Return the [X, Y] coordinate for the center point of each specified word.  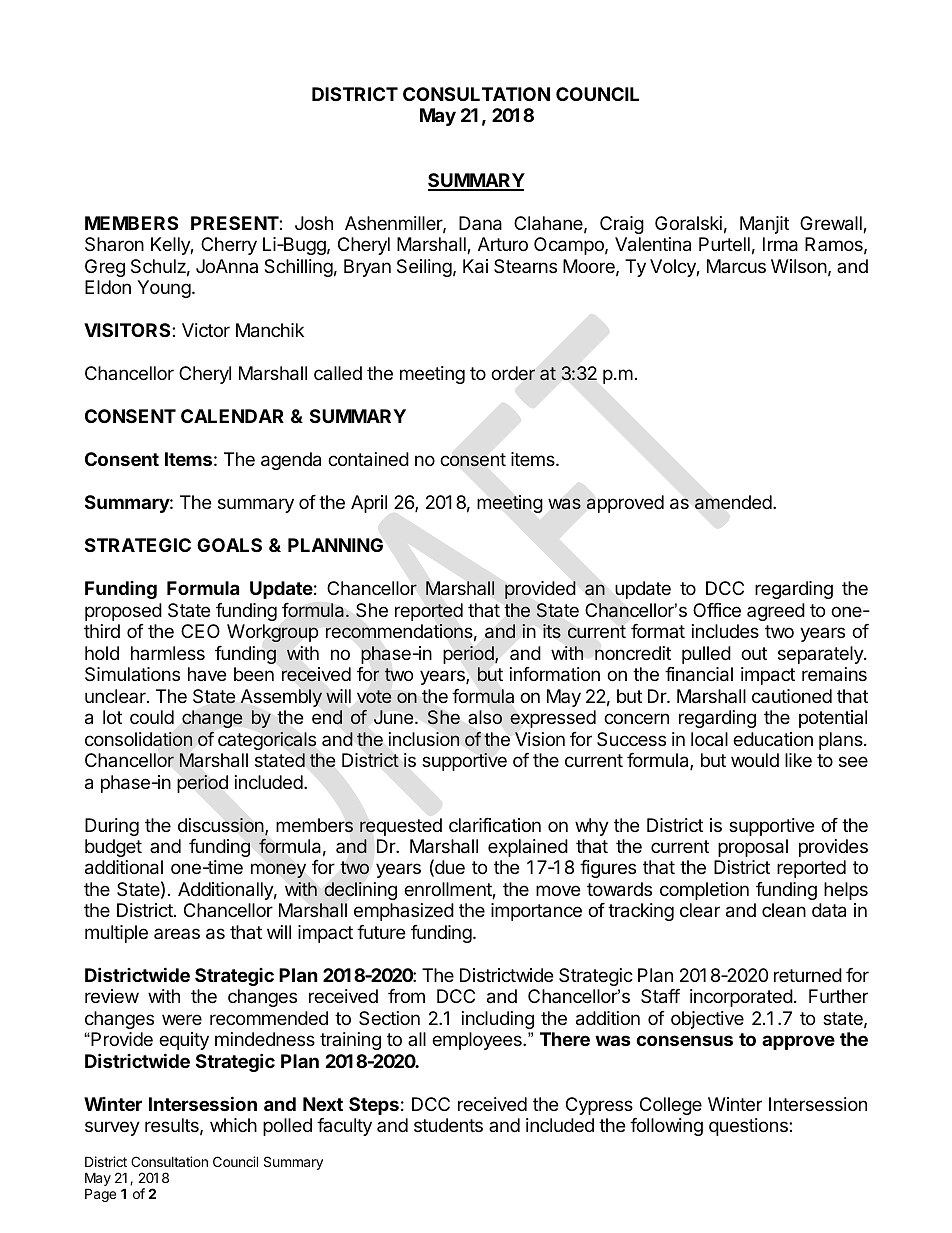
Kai [475, 266]
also [485, 717]
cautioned [792, 696]
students [448, 1125]
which [233, 1125]
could [152, 717]
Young [164, 289]
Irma [780, 244]
